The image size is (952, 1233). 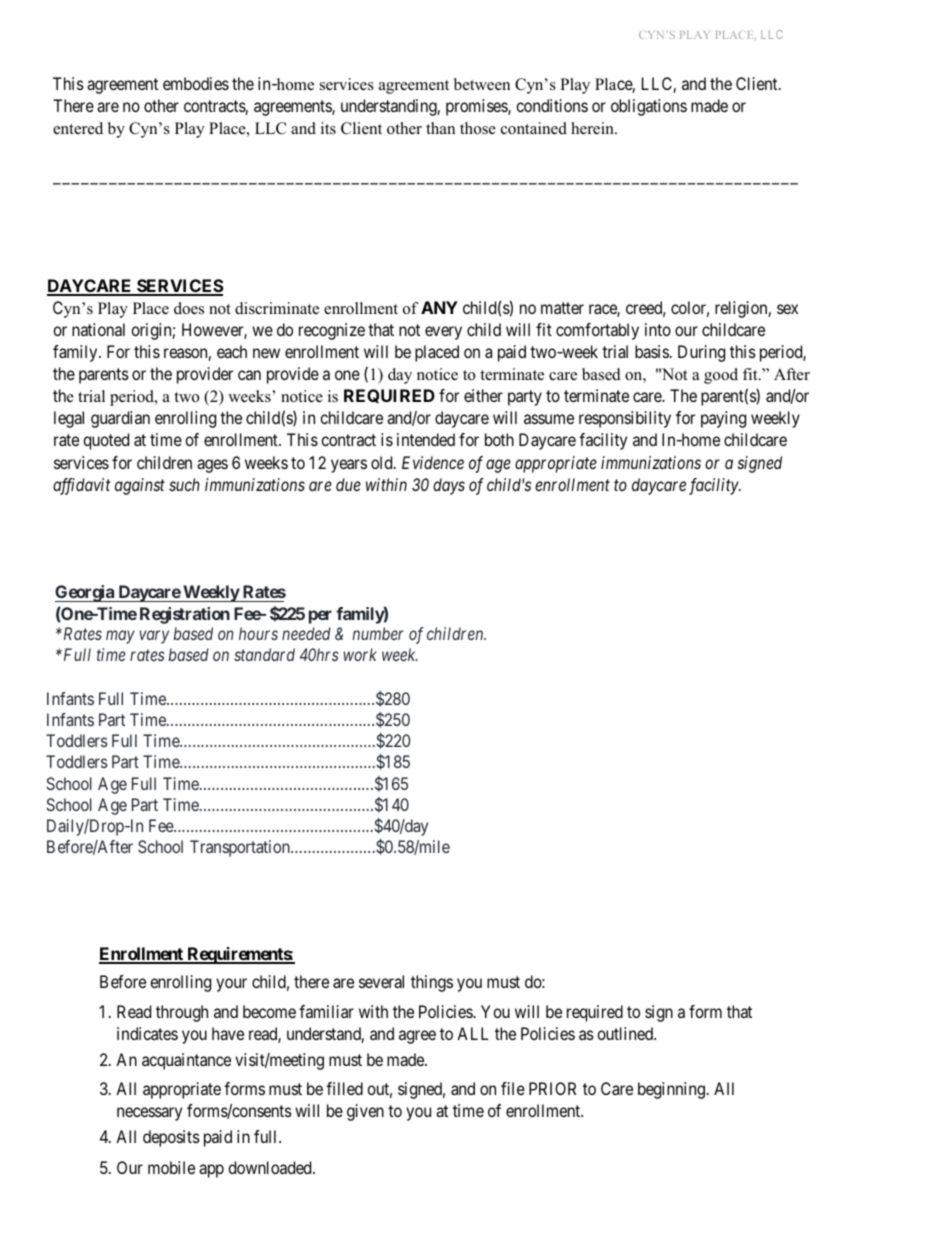 I want to click on every, so click(x=443, y=333).
